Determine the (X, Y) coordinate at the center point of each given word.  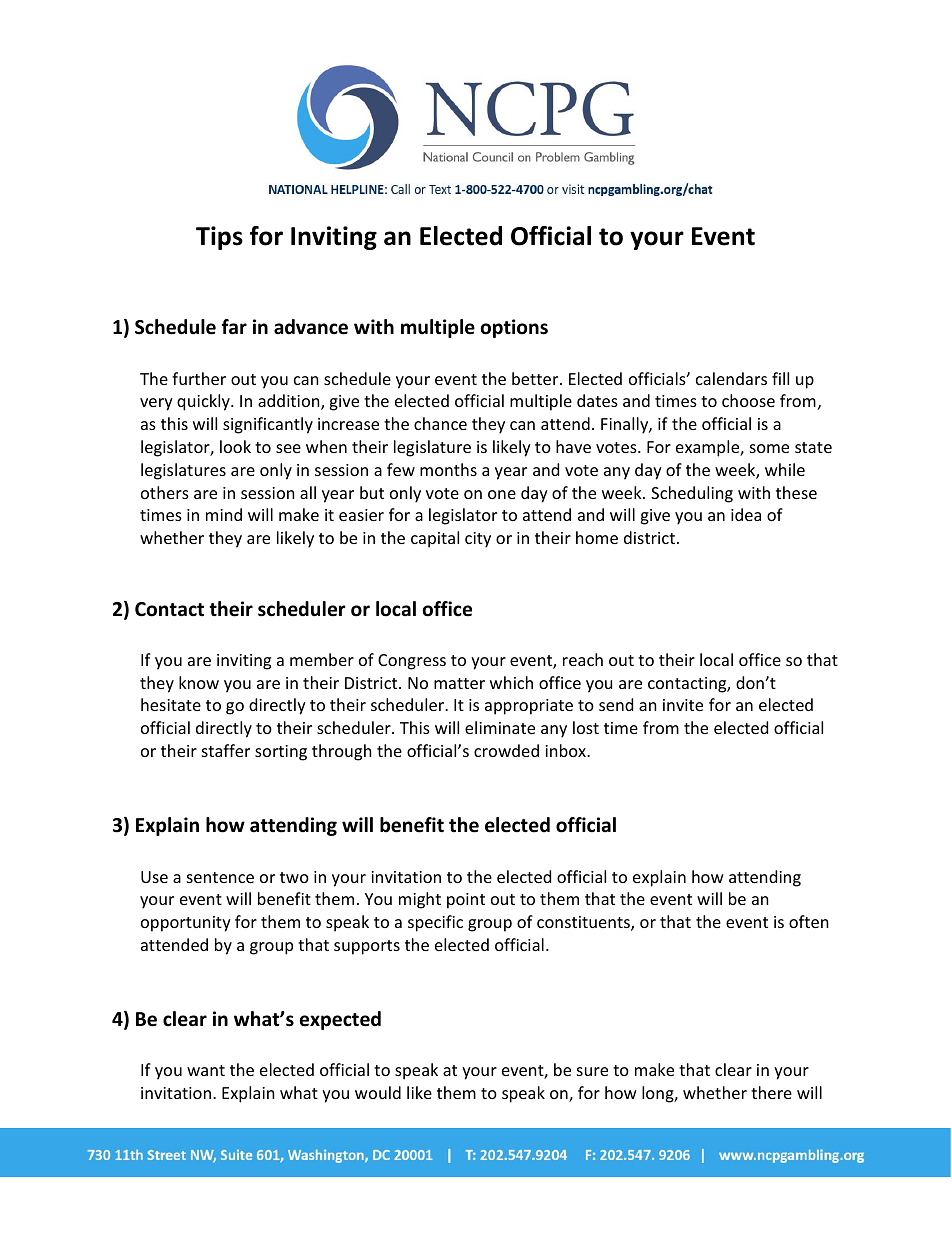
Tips (219, 238)
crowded (506, 750)
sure (592, 1071)
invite (683, 705)
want (206, 1070)
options (514, 328)
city (478, 540)
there (771, 1092)
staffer (226, 750)
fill (780, 378)
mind (224, 514)
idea (746, 514)
